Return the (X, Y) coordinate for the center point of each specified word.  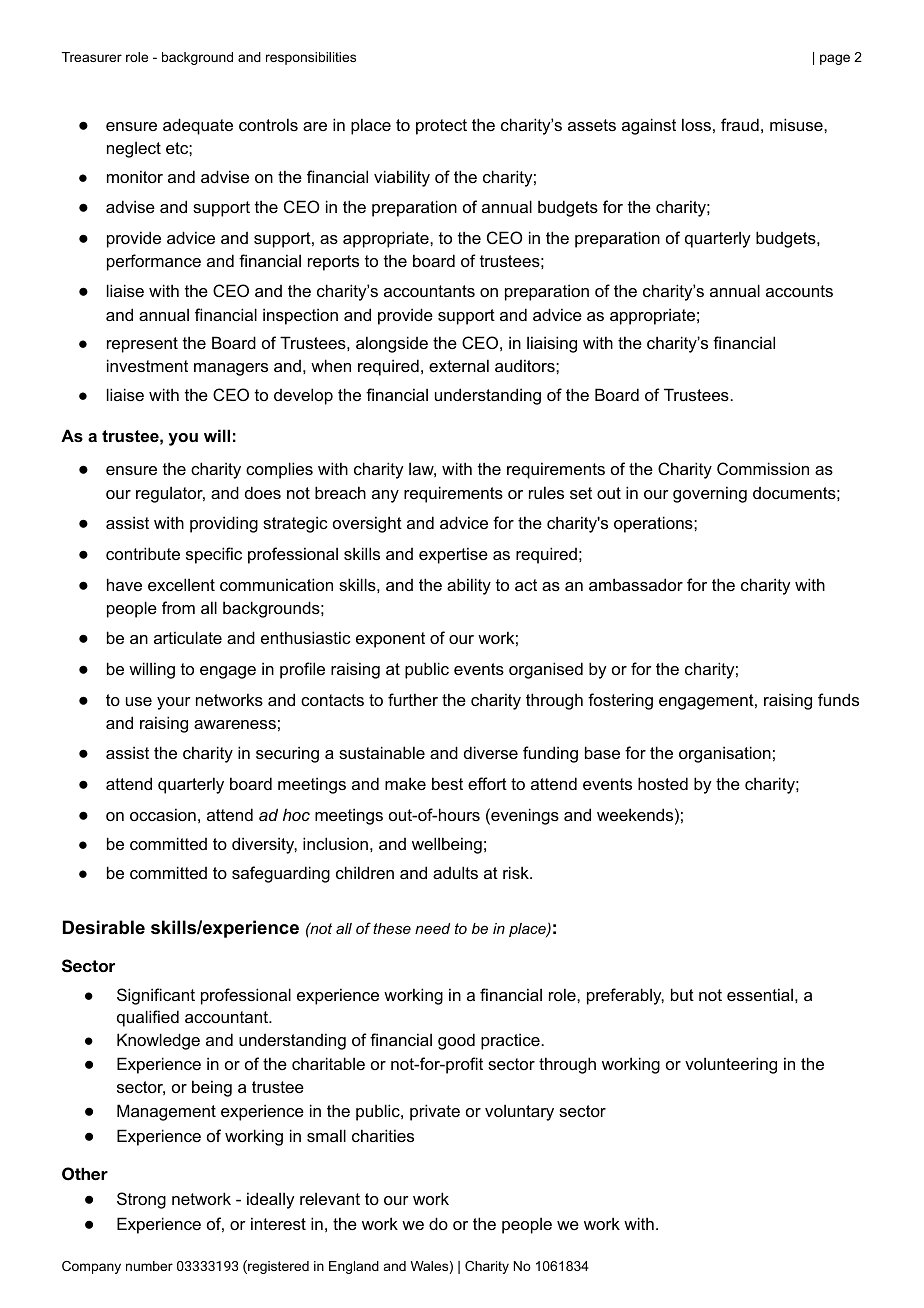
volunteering (731, 1065)
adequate (198, 126)
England (354, 1267)
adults (455, 872)
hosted (663, 783)
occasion (163, 814)
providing (224, 524)
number (149, 1266)
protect (441, 127)
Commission (763, 468)
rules (546, 492)
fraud (740, 124)
